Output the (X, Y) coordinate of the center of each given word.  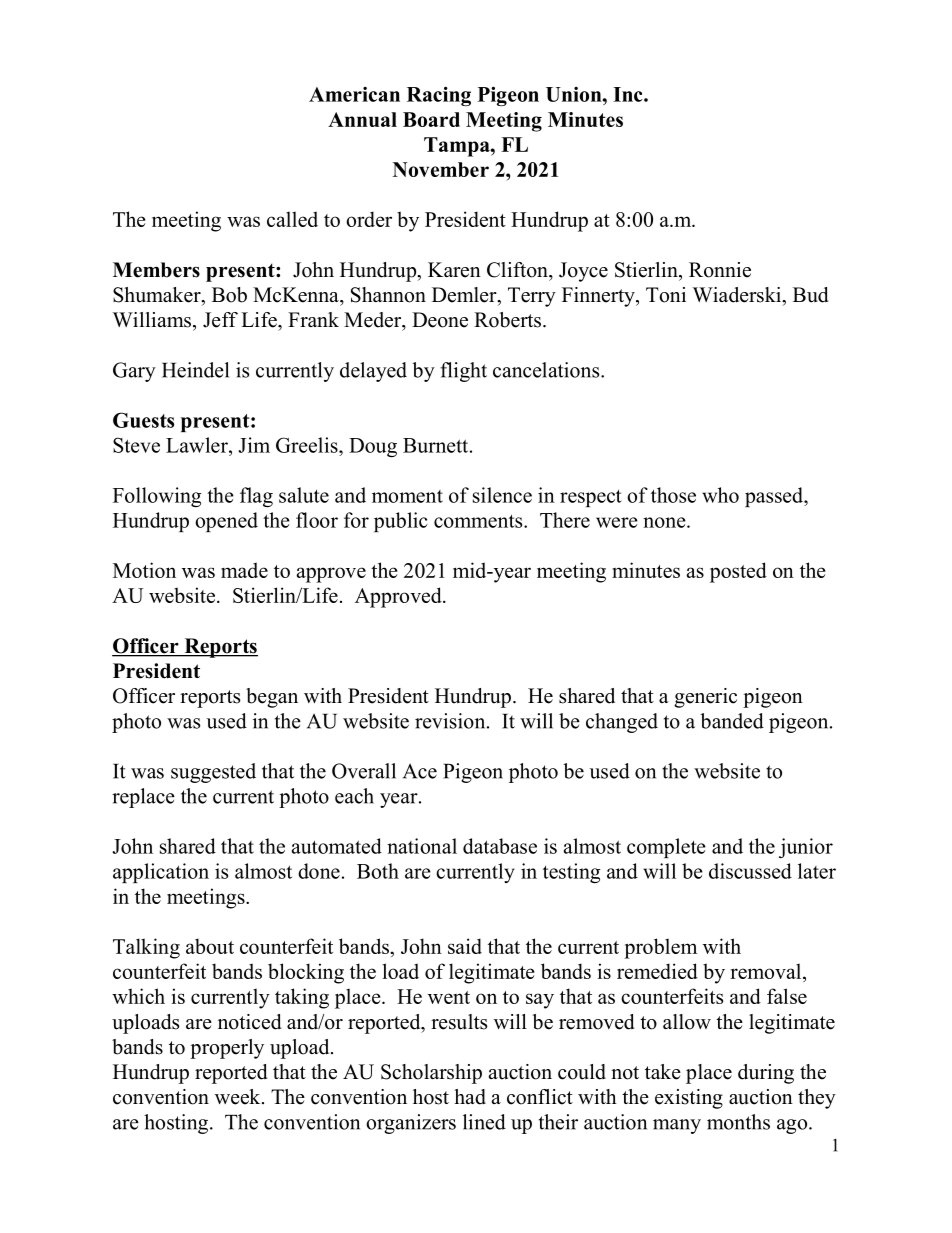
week (239, 1097)
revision (451, 721)
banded (732, 721)
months (738, 1122)
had (470, 1097)
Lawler (198, 445)
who (720, 495)
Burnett (435, 445)
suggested (213, 773)
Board (431, 119)
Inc (629, 94)
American (354, 94)
